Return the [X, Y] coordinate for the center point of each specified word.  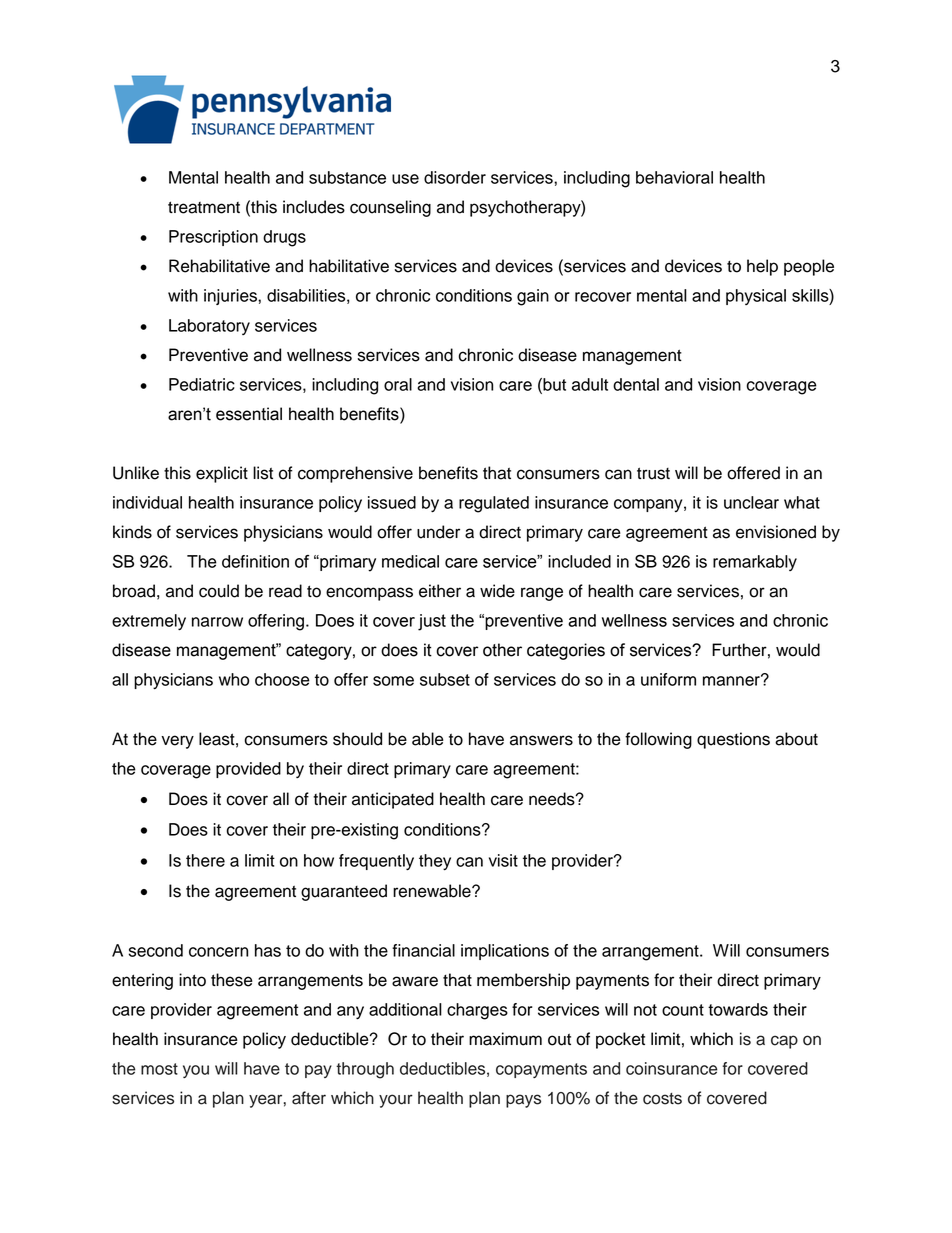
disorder [455, 177]
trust [653, 473]
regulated [494, 504]
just [432, 622]
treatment [204, 207]
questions [733, 740]
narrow [217, 622]
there [205, 860]
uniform [668, 679]
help [762, 267]
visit [503, 860]
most [159, 1069]
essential [249, 414]
